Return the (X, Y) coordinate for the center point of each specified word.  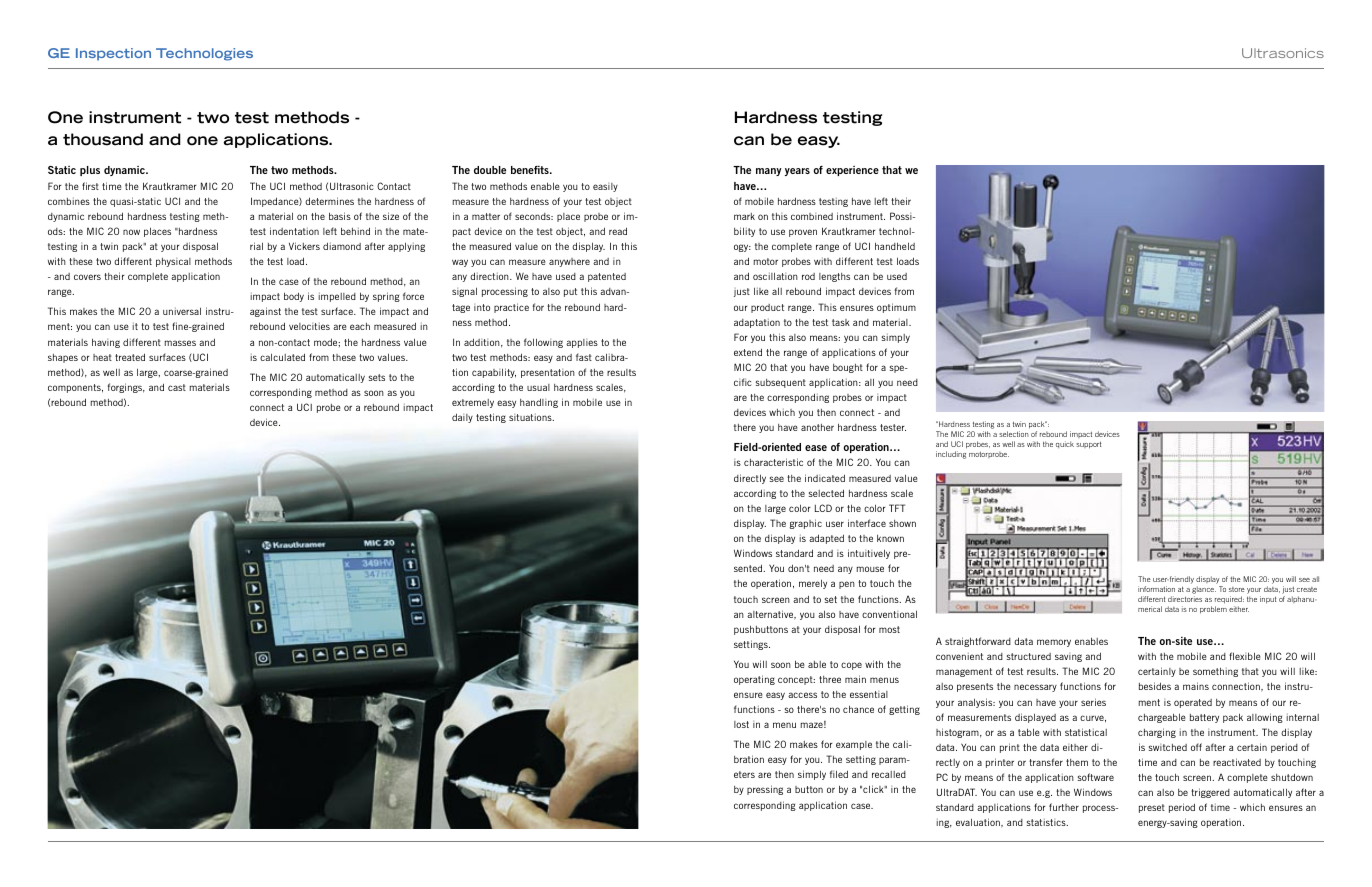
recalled (889, 774)
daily (462, 418)
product (767, 308)
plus (90, 171)
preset (1152, 808)
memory (1054, 643)
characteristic (773, 462)
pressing (765, 790)
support (1088, 445)
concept (796, 680)
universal (182, 311)
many (769, 172)
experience (852, 171)
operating (754, 680)
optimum (896, 308)
